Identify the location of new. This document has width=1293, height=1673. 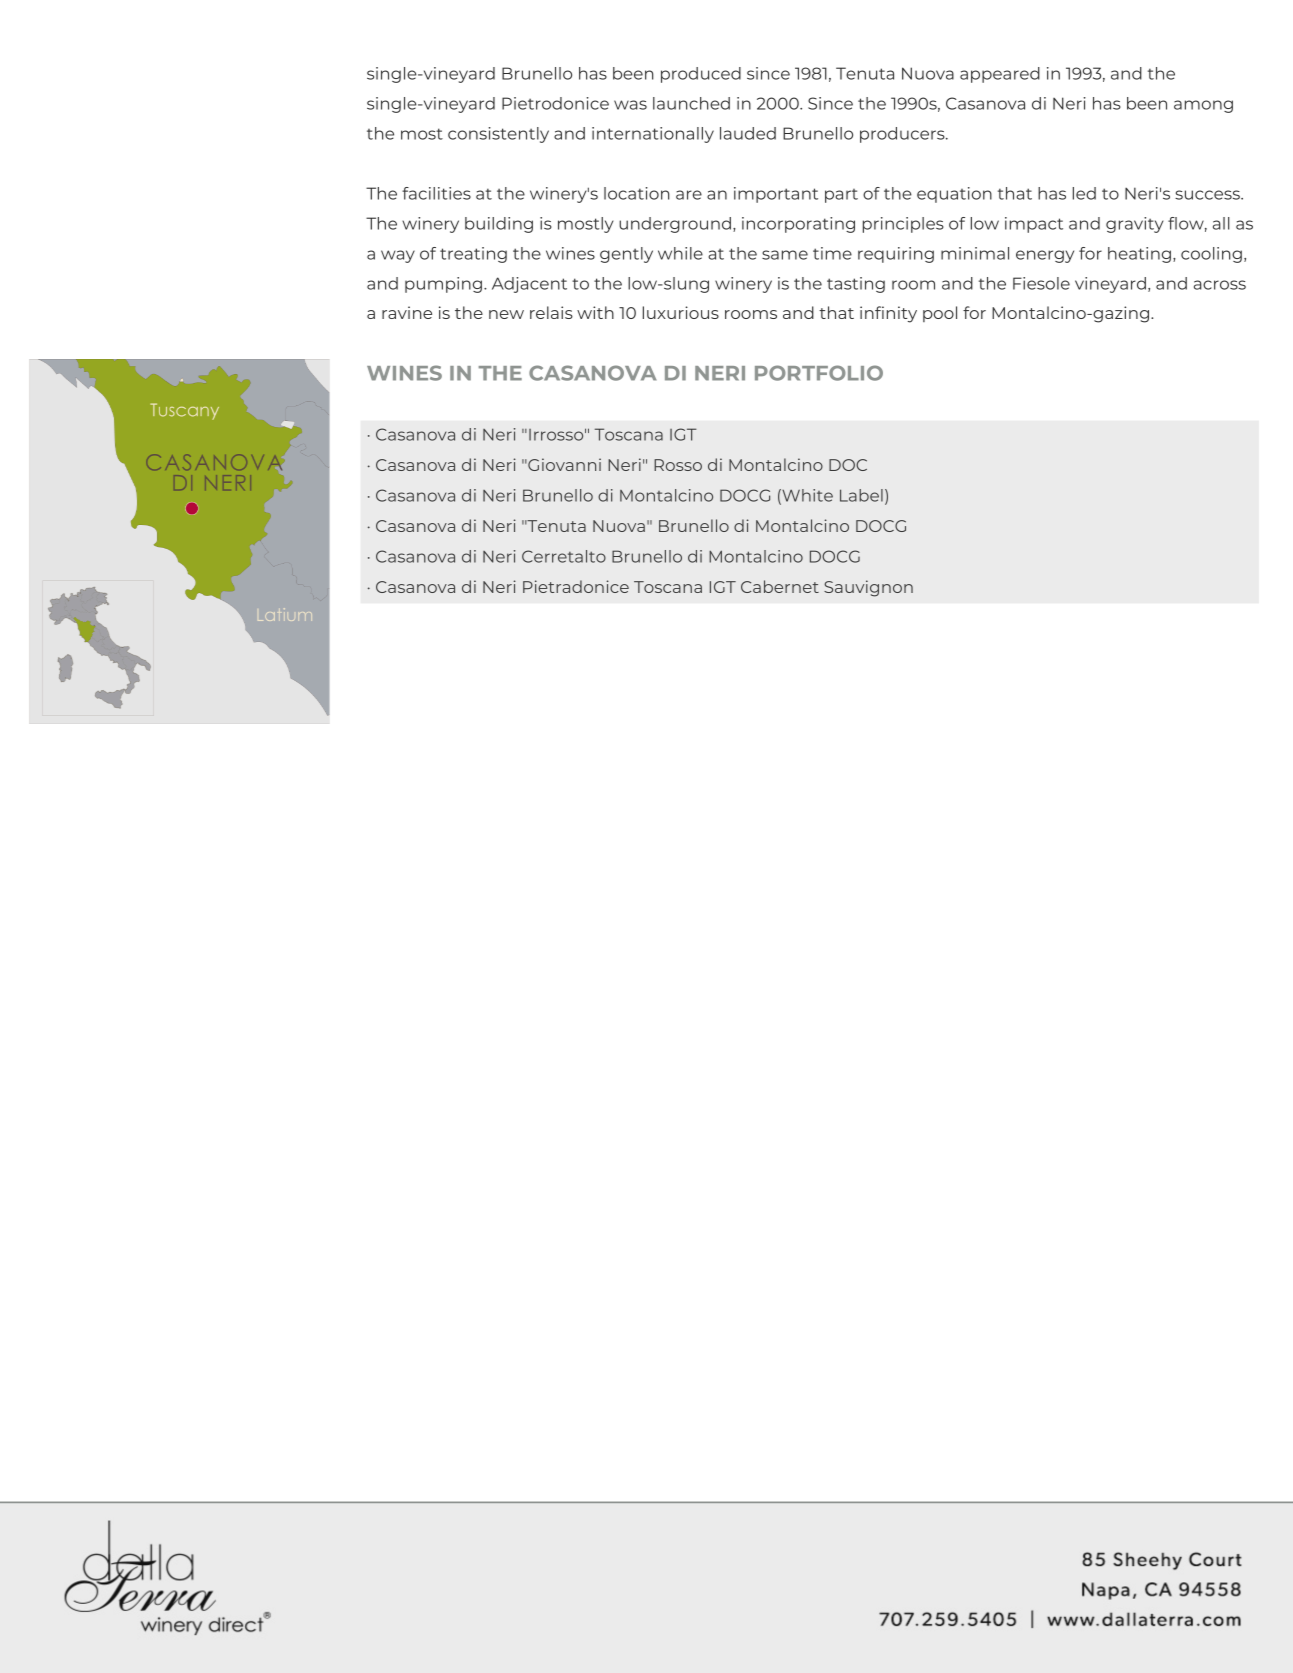
(506, 314).
